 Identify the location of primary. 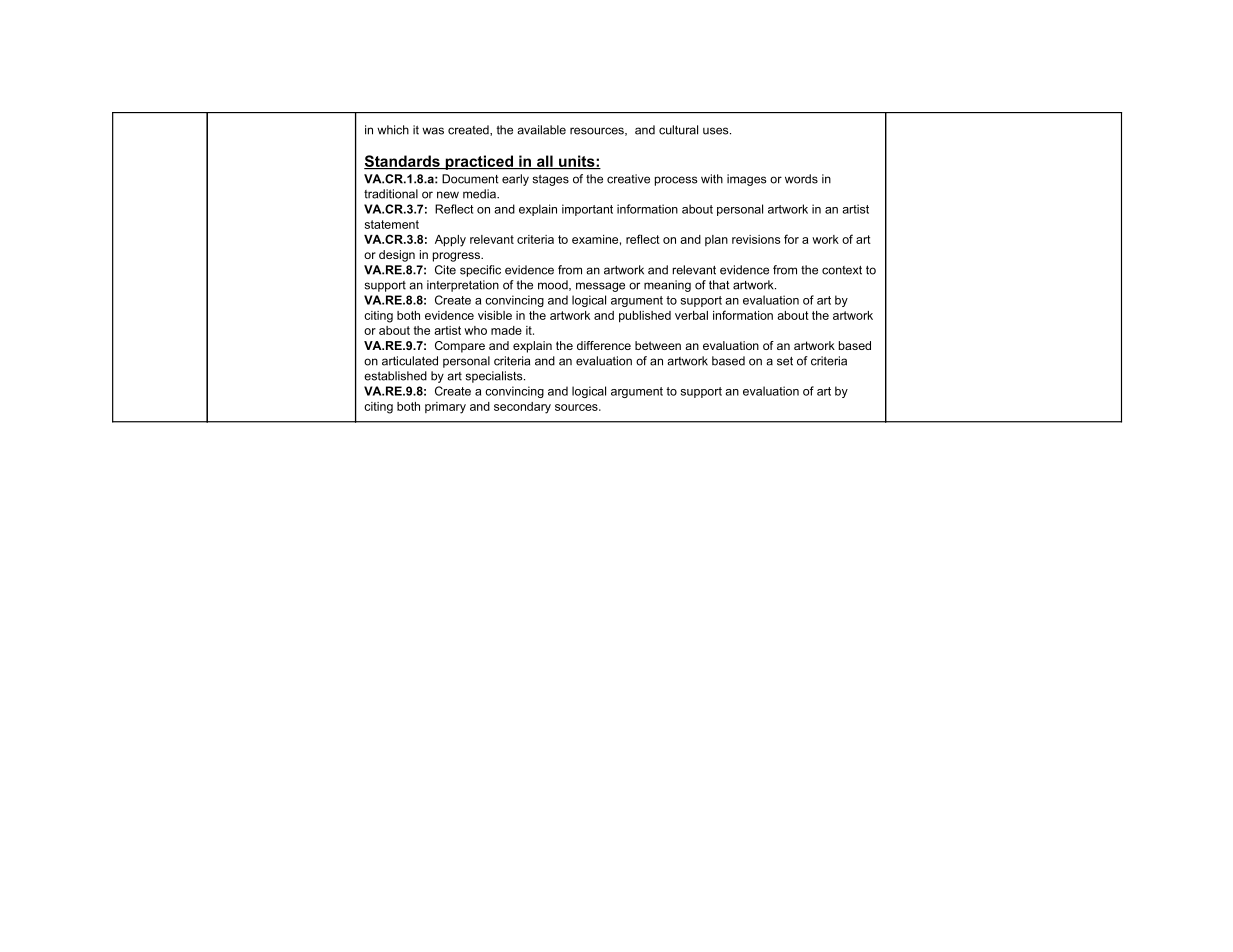
(445, 408).
